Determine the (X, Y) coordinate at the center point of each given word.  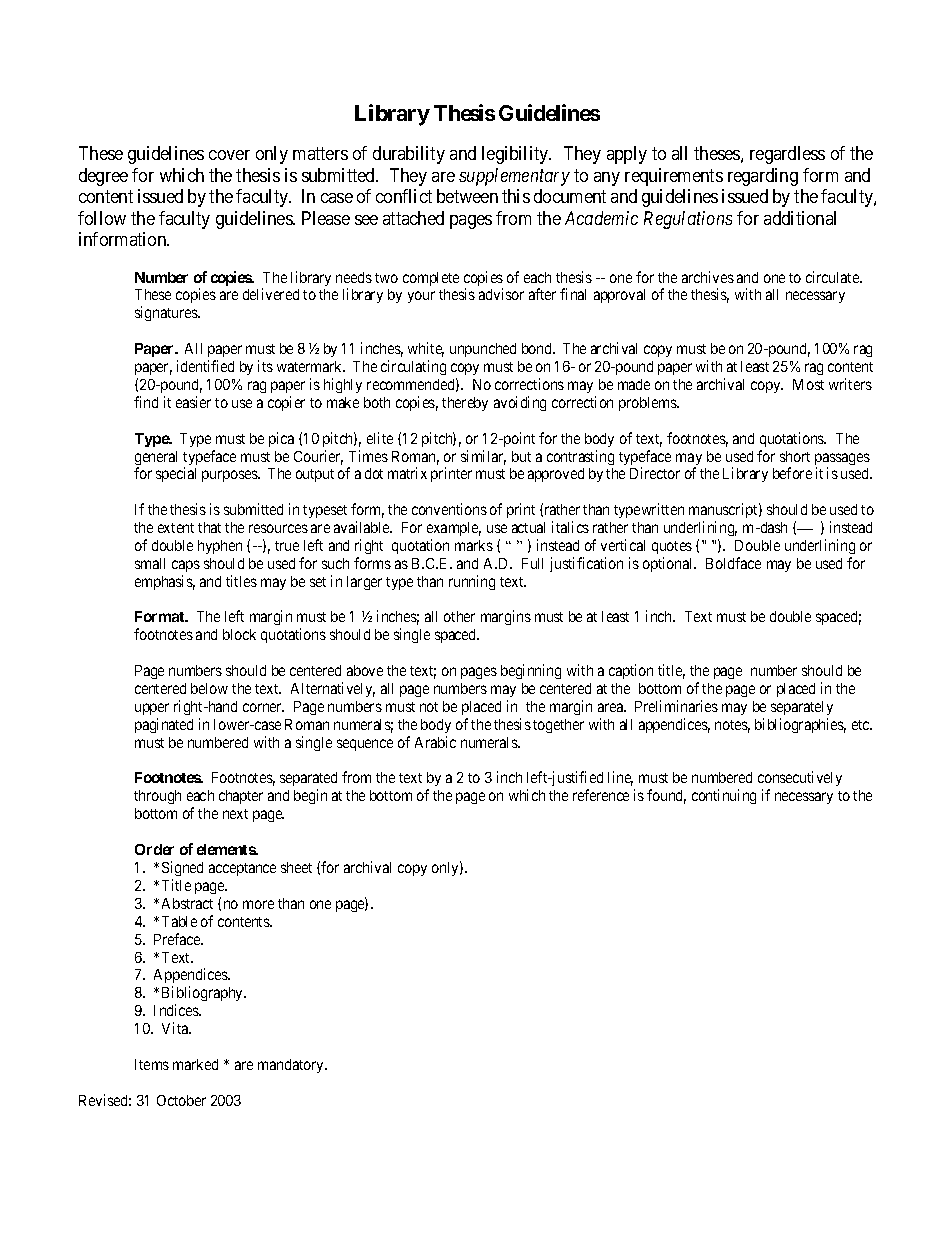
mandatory (292, 1066)
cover (229, 155)
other (459, 616)
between (467, 196)
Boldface (733, 563)
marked (195, 1064)
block (239, 634)
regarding (763, 177)
